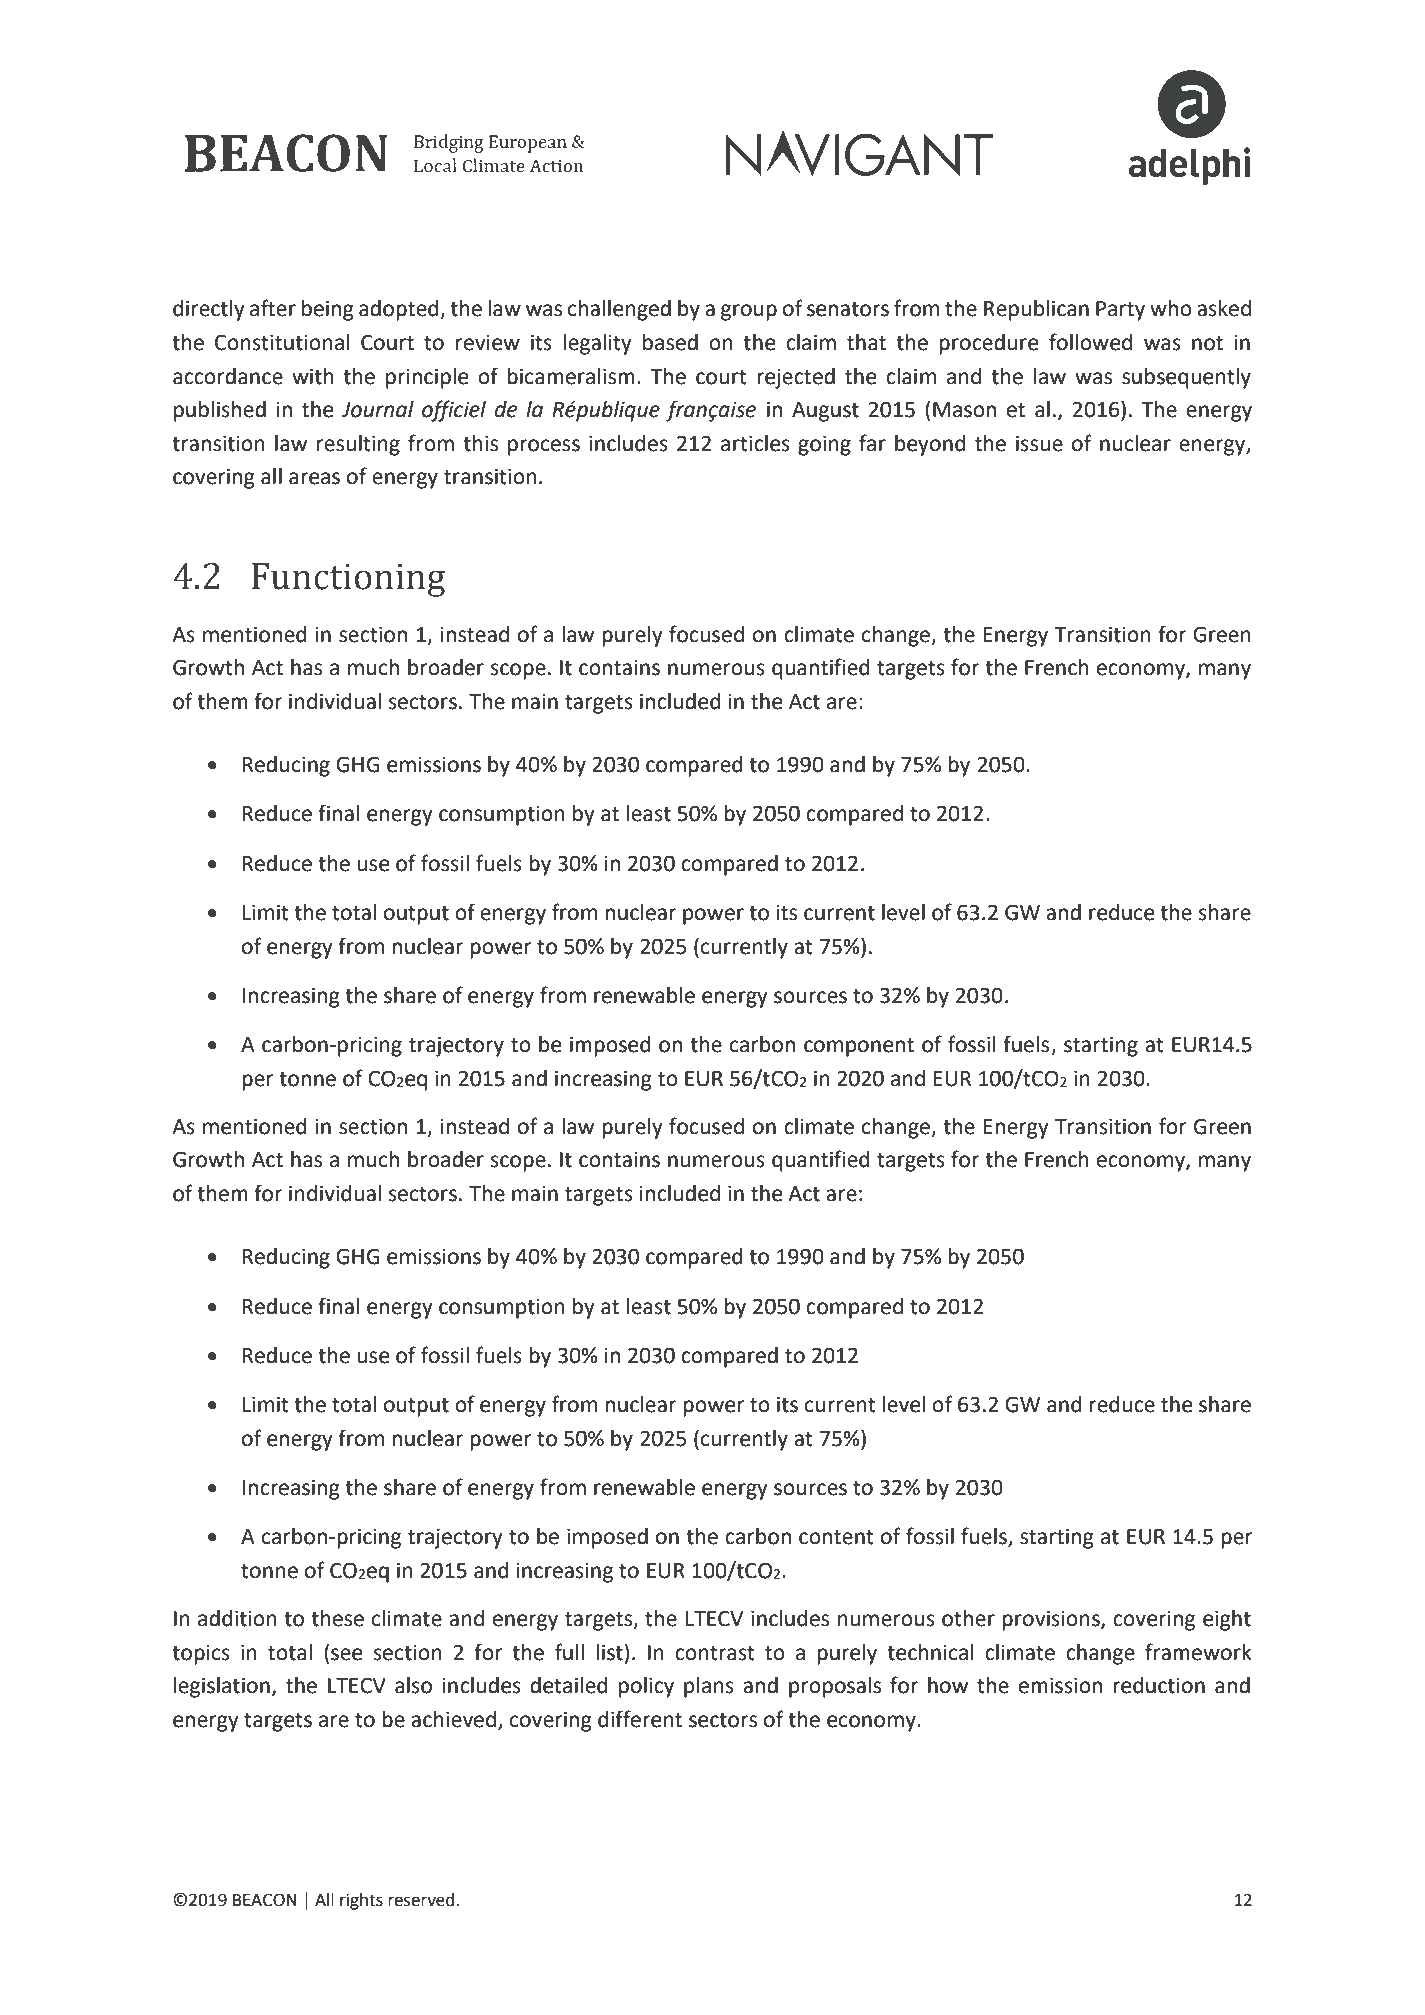 The height and width of the screenshot is (2015, 1425). I want to click on reduction, so click(1159, 1685).
